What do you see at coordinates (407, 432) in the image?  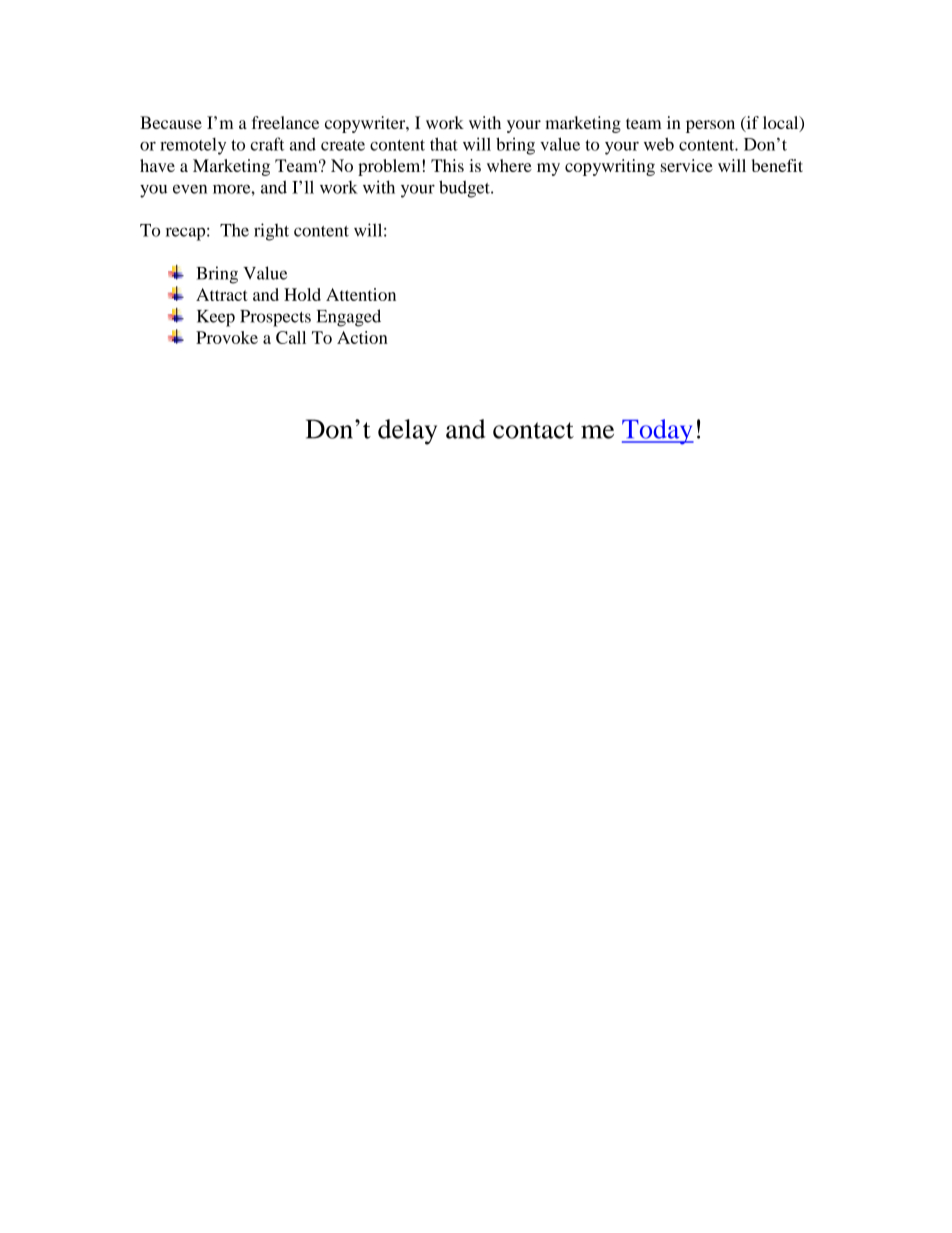 I see `delay` at bounding box center [407, 432].
